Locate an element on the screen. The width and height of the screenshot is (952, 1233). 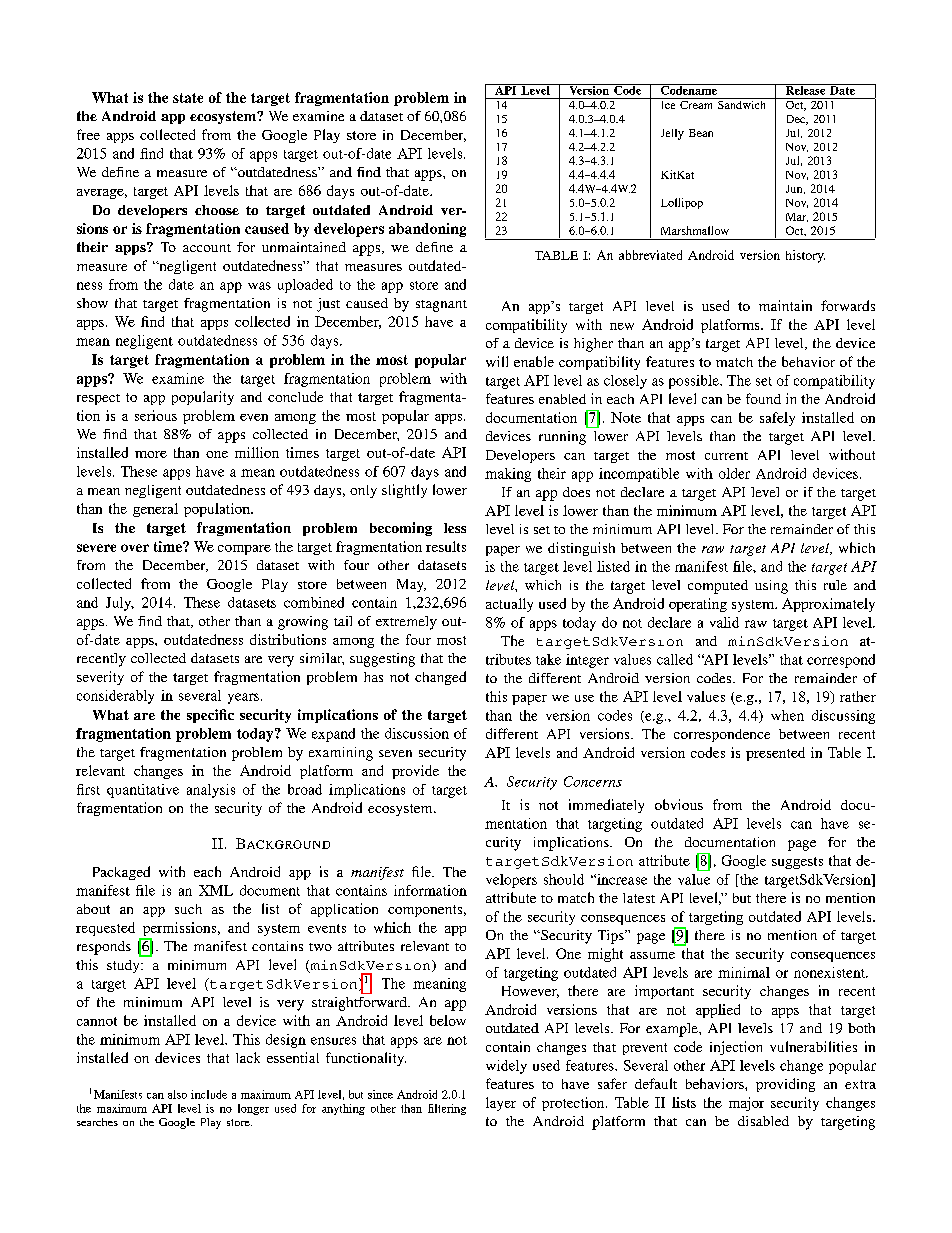
actually is located at coordinates (509, 605).
